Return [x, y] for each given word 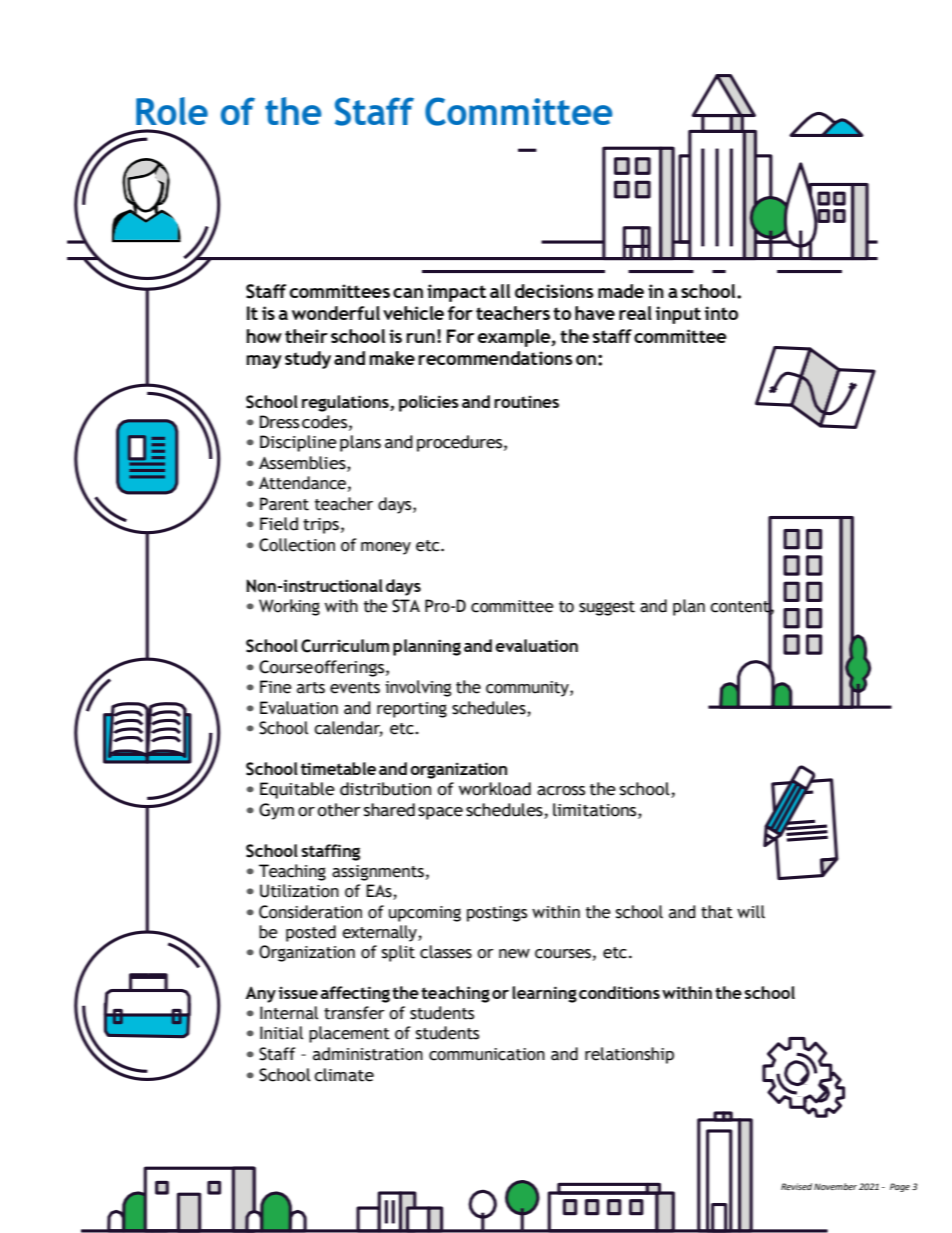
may [264, 362]
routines [526, 401]
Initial [281, 1033]
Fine [276, 687]
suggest [607, 608]
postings [497, 914]
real [635, 313]
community [528, 689]
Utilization [299, 891]
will [751, 911]
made [621, 291]
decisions [554, 291]
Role [172, 111]
